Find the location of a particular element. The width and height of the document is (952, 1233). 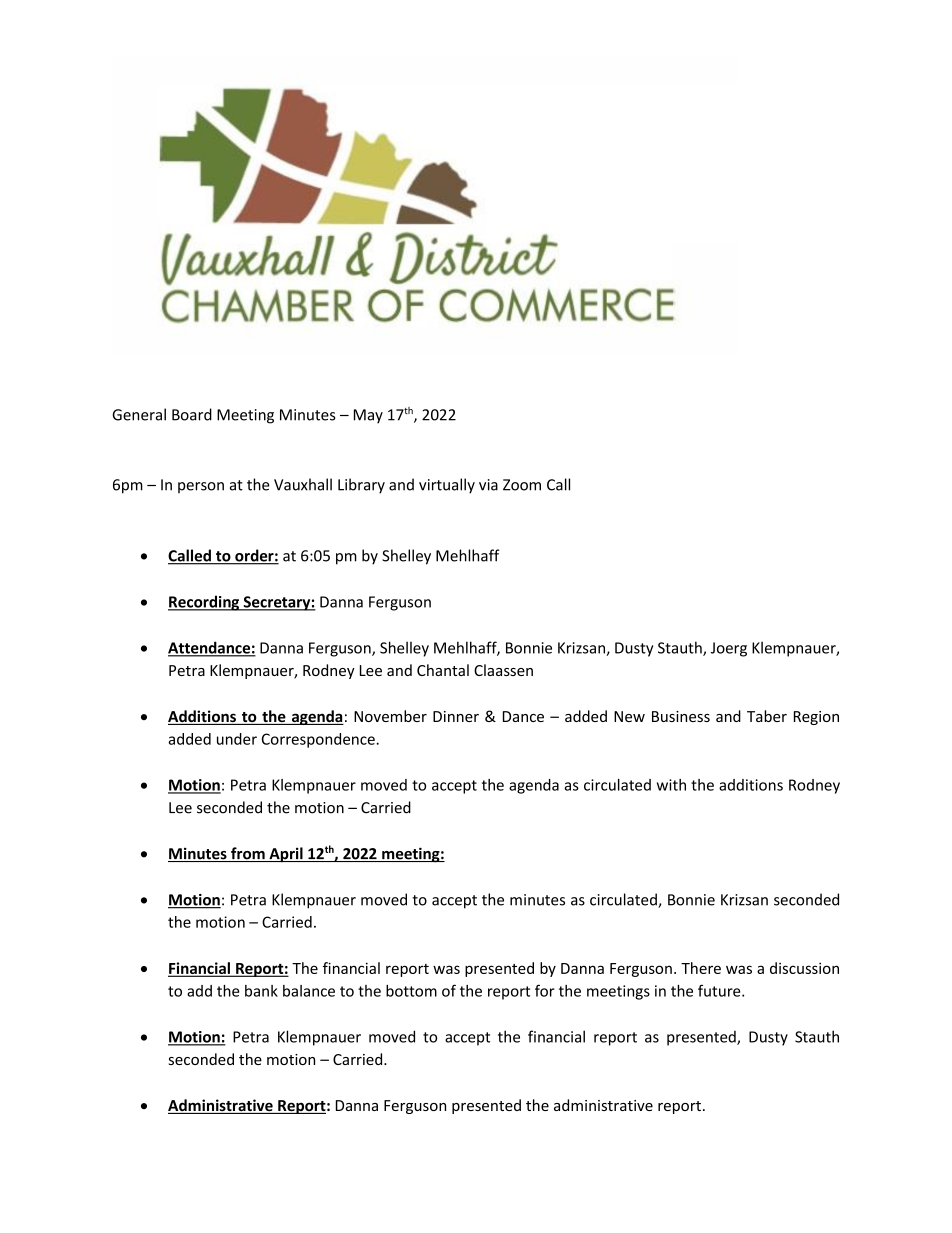

Joerg is located at coordinates (729, 649).
